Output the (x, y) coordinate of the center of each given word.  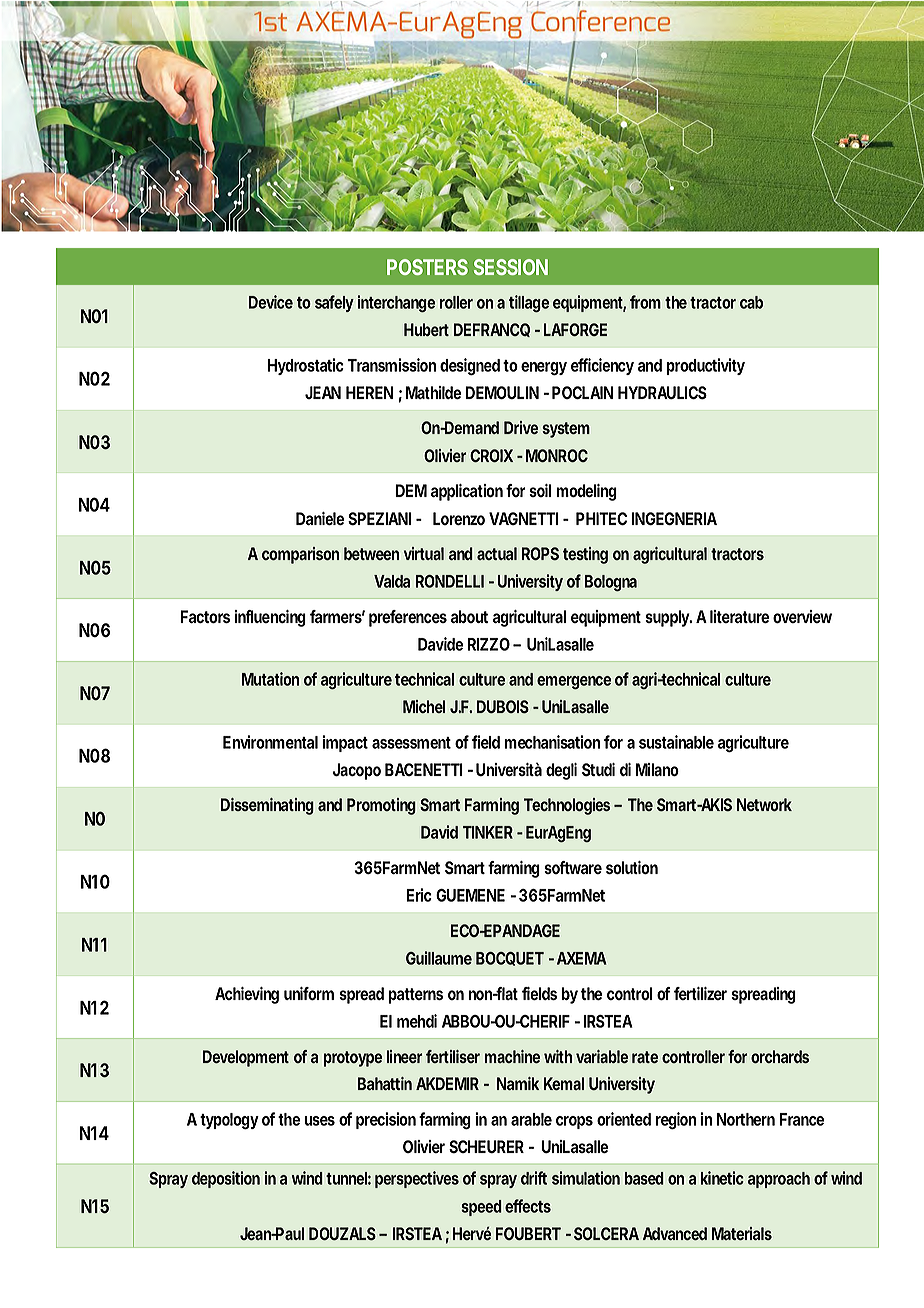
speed (481, 1208)
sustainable (676, 742)
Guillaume (439, 958)
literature (739, 616)
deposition (226, 1179)
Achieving (247, 995)
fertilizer (700, 993)
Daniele (320, 518)
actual (497, 553)
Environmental (270, 742)
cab (751, 302)
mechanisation (552, 742)
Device (271, 302)
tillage (529, 303)
